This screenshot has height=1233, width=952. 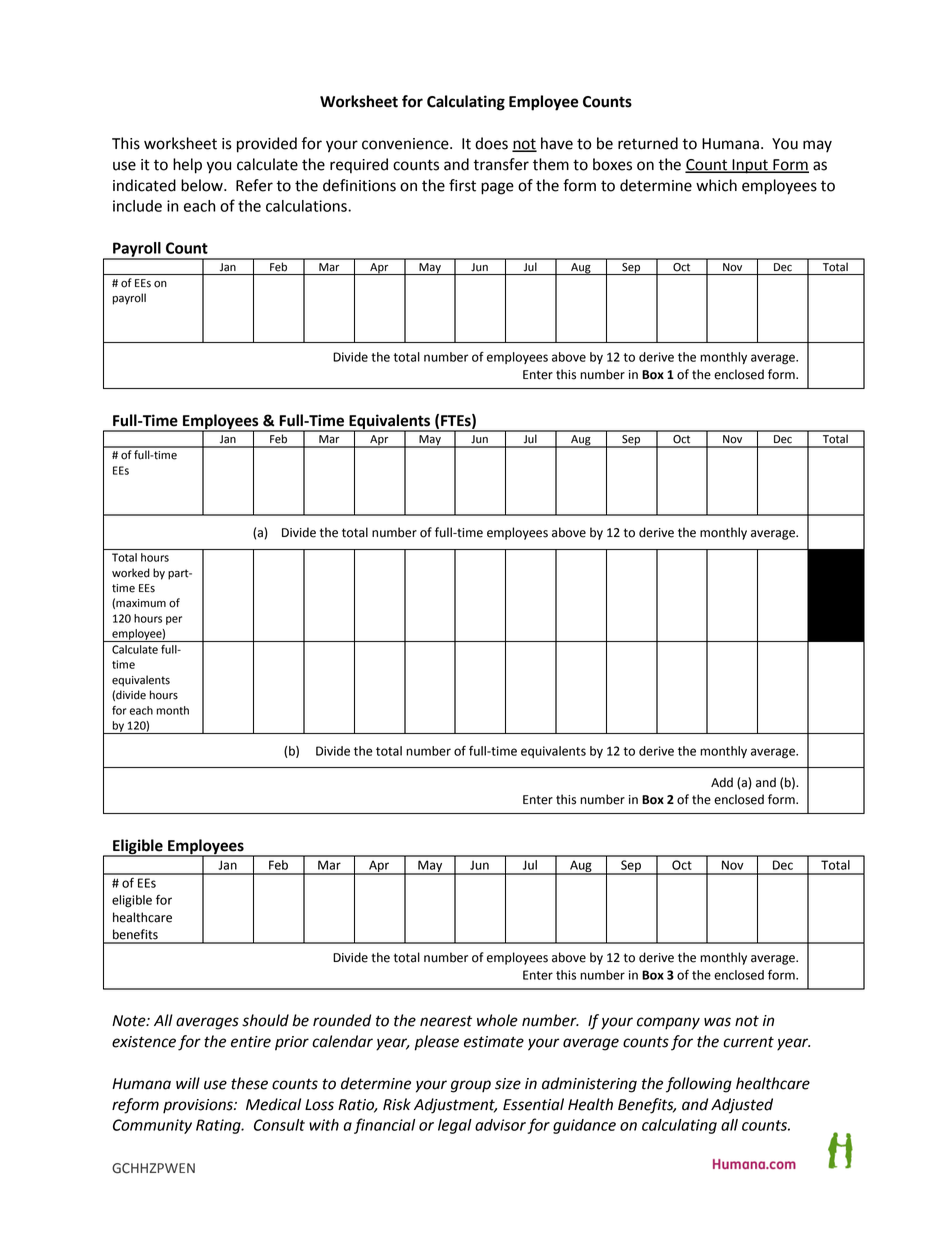 I want to click on worked, so click(x=131, y=573).
